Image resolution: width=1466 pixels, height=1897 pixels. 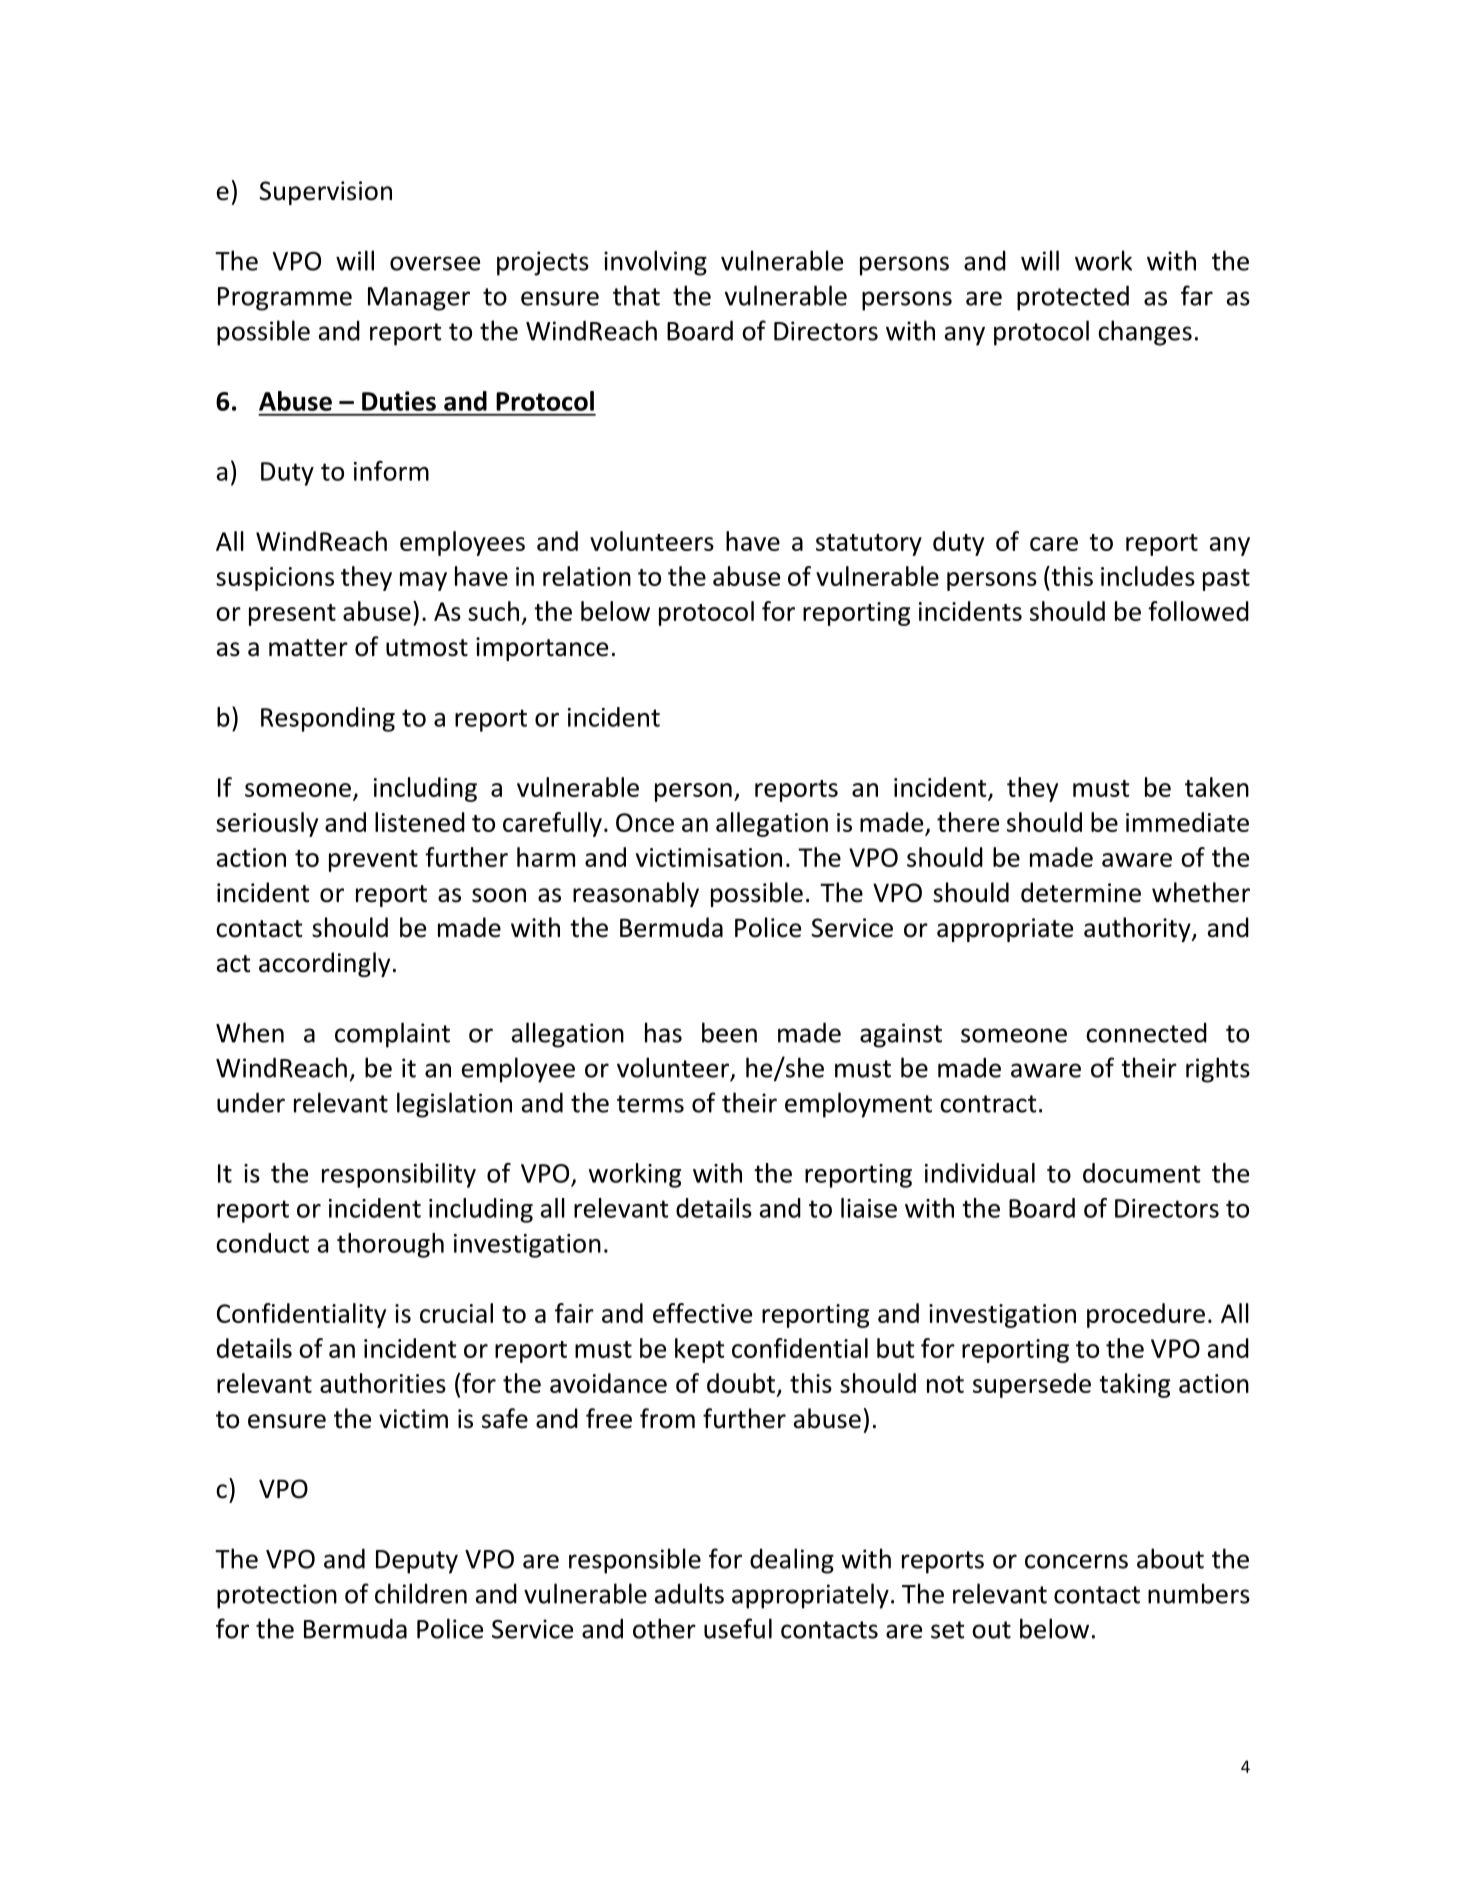 I want to click on involving, so click(x=655, y=263).
